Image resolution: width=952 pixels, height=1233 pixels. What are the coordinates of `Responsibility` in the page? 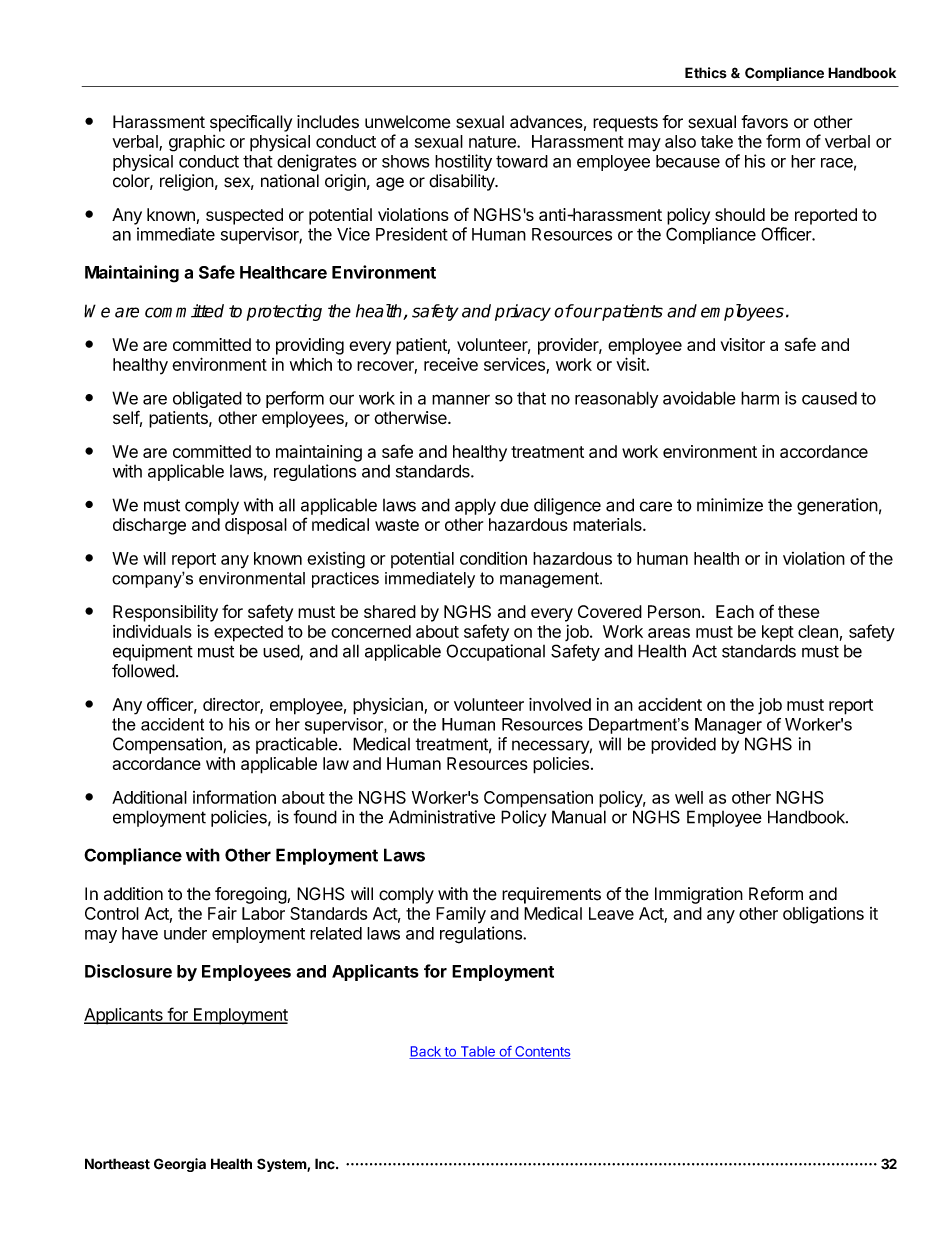 It's located at (165, 613).
